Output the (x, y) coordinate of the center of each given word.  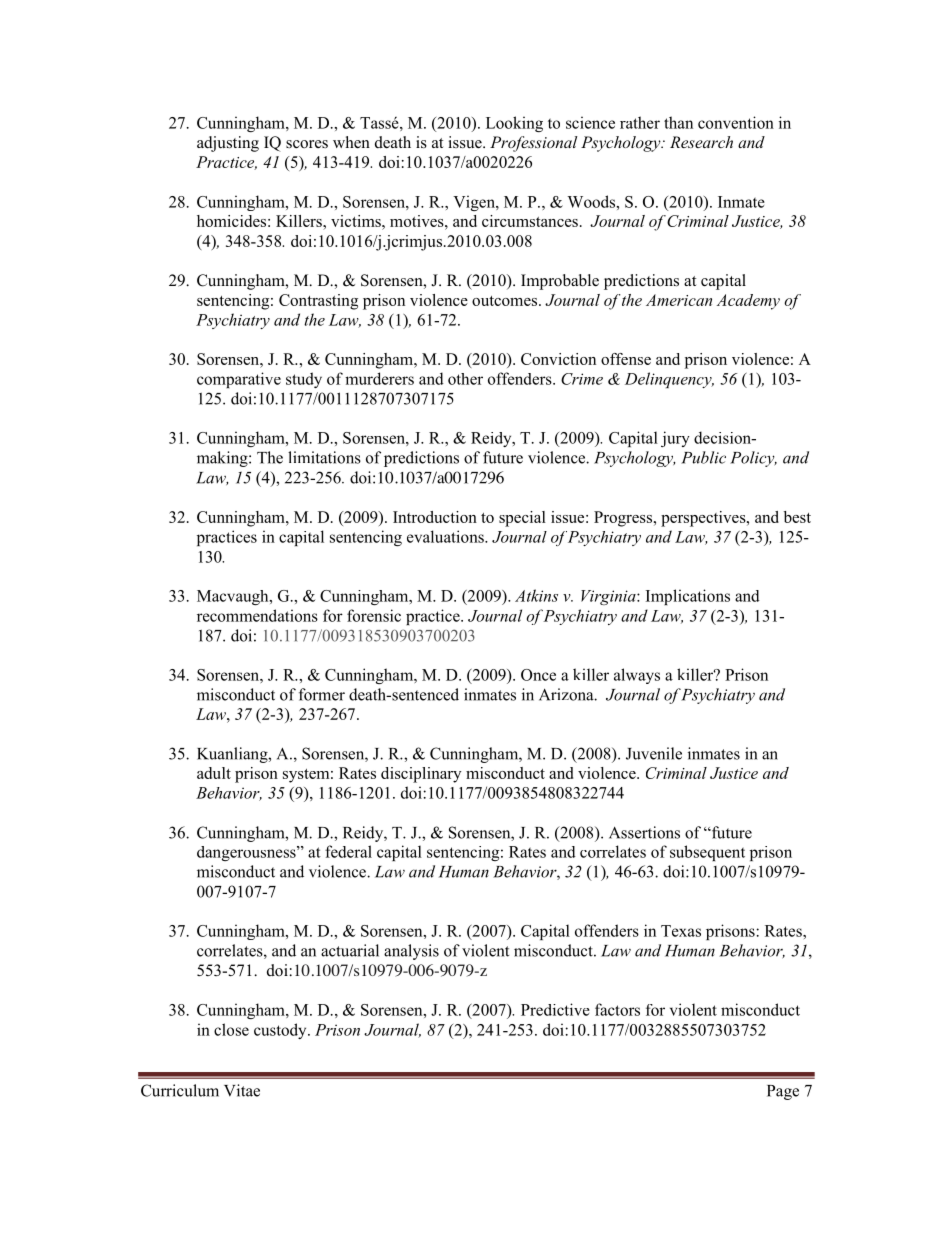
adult (214, 773)
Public (703, 457)
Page (783, 1092)
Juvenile (654, 753)
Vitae (242, 1090)
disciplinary (421, 775)
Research (701, 142)
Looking (514, 124)
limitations (324, 457)
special (522, 519)
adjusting (228, 144)
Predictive (555, 1009)
